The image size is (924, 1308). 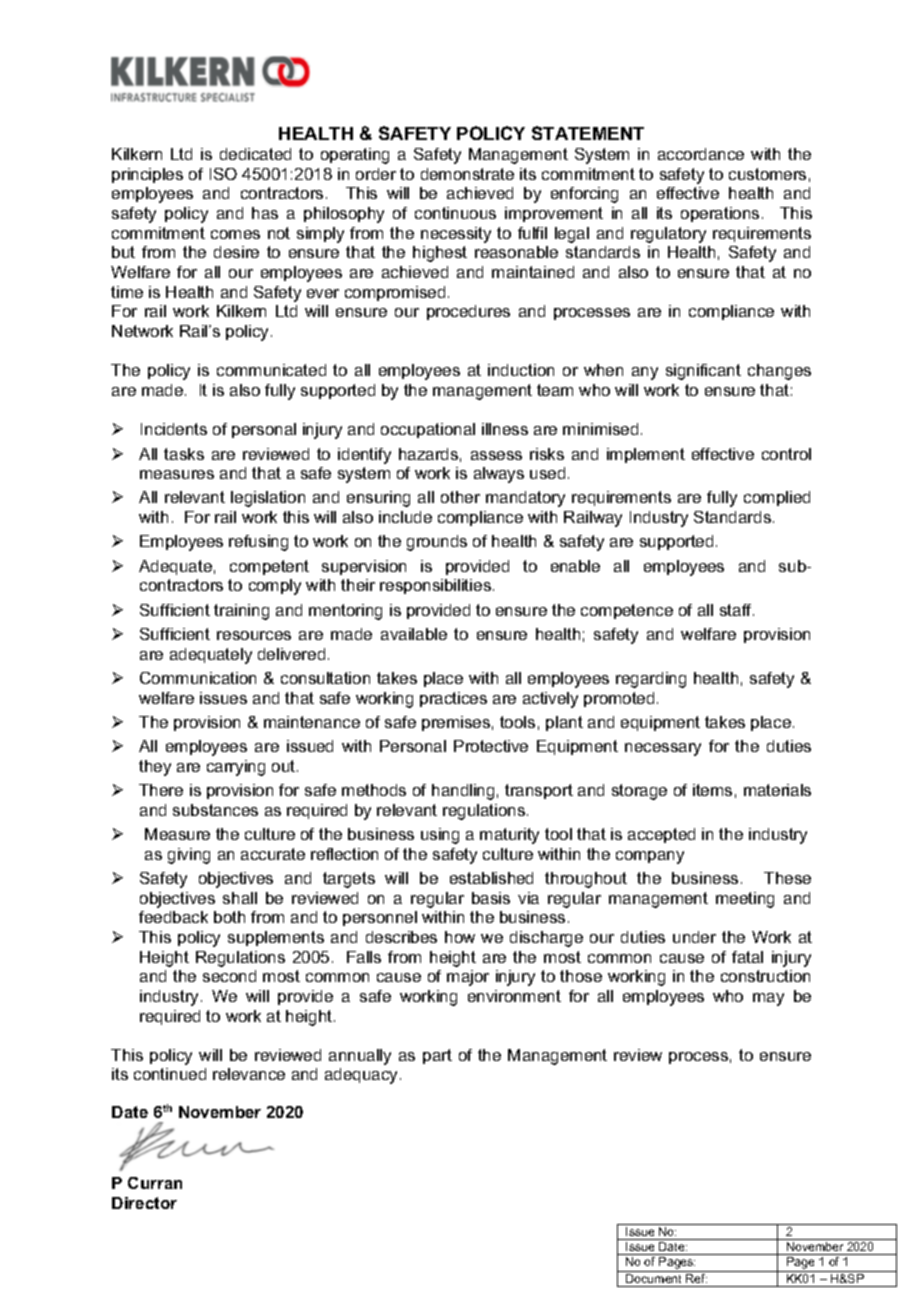 What do you see at coordinates (174, 429) in the image?
I see `Incidents` at bounding box center [174, 429].
